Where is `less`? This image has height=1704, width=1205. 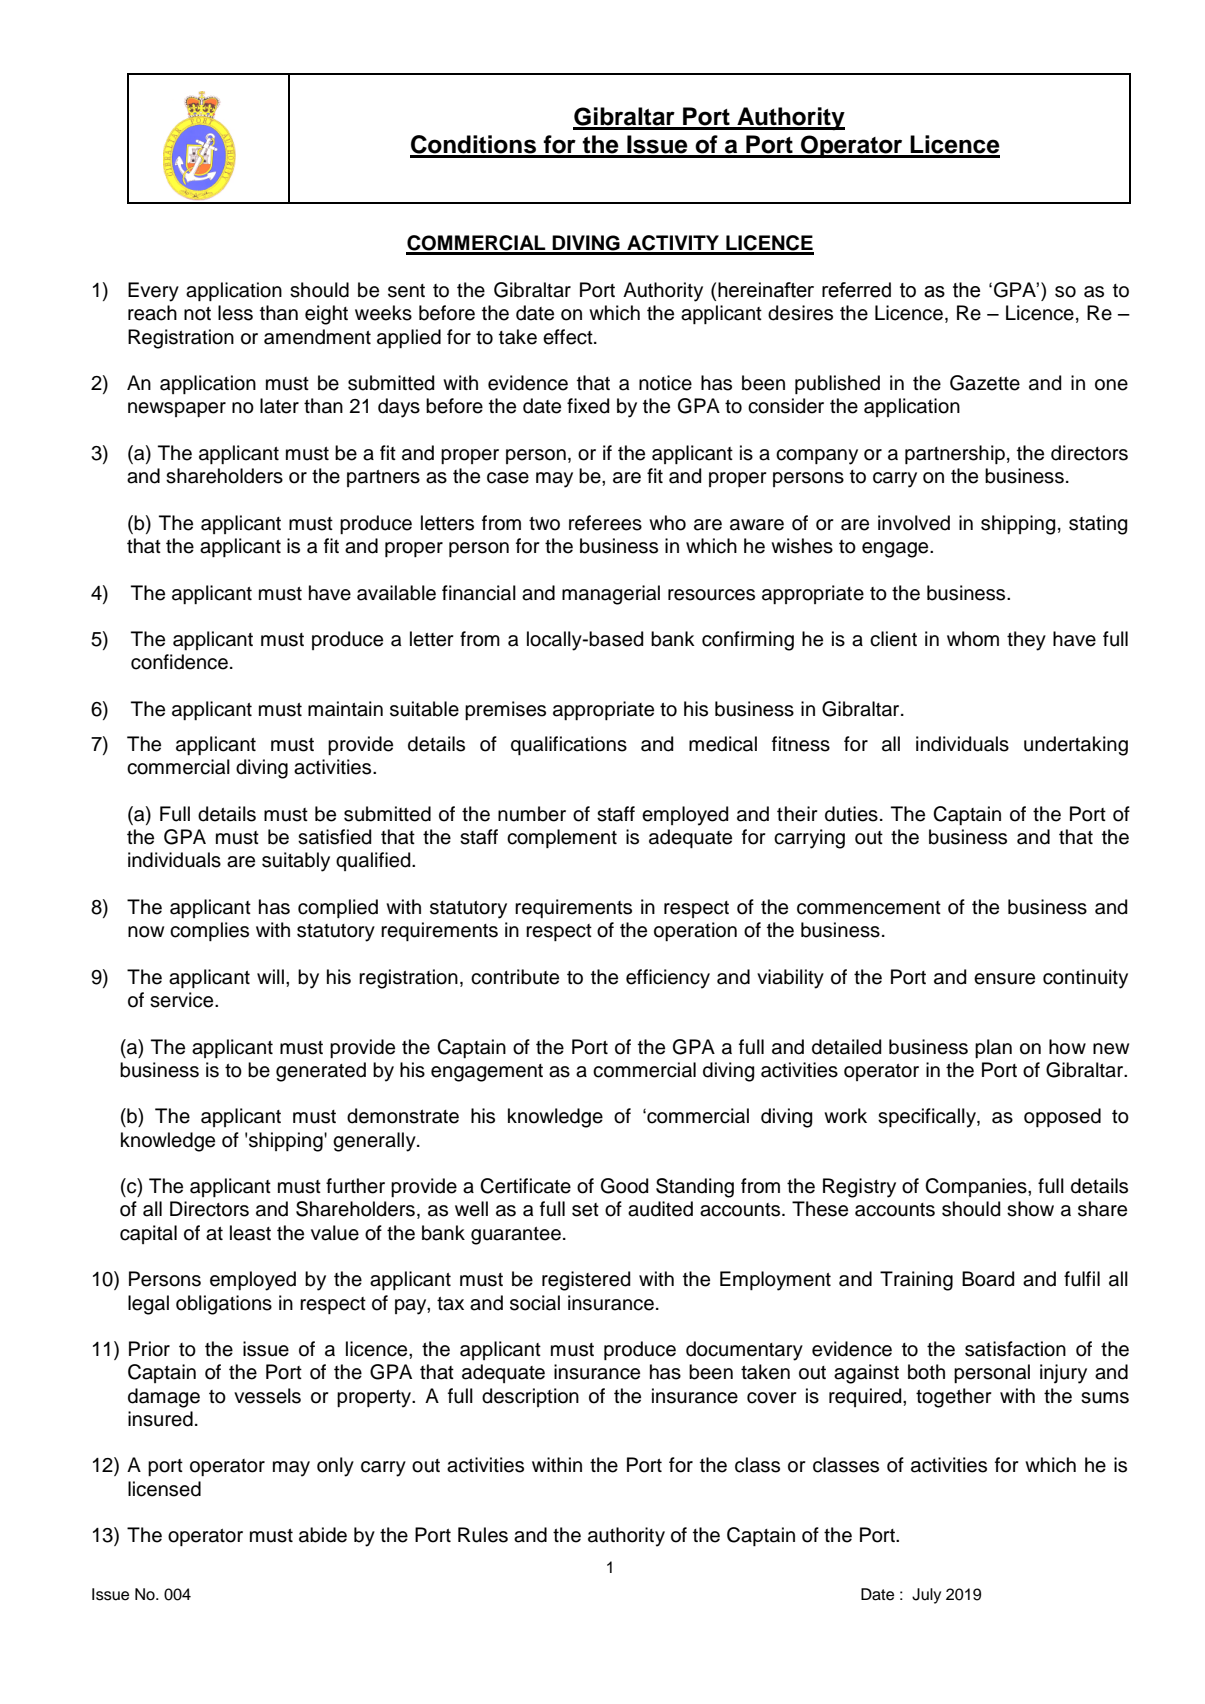 less is located at coordinates (235, 313).
